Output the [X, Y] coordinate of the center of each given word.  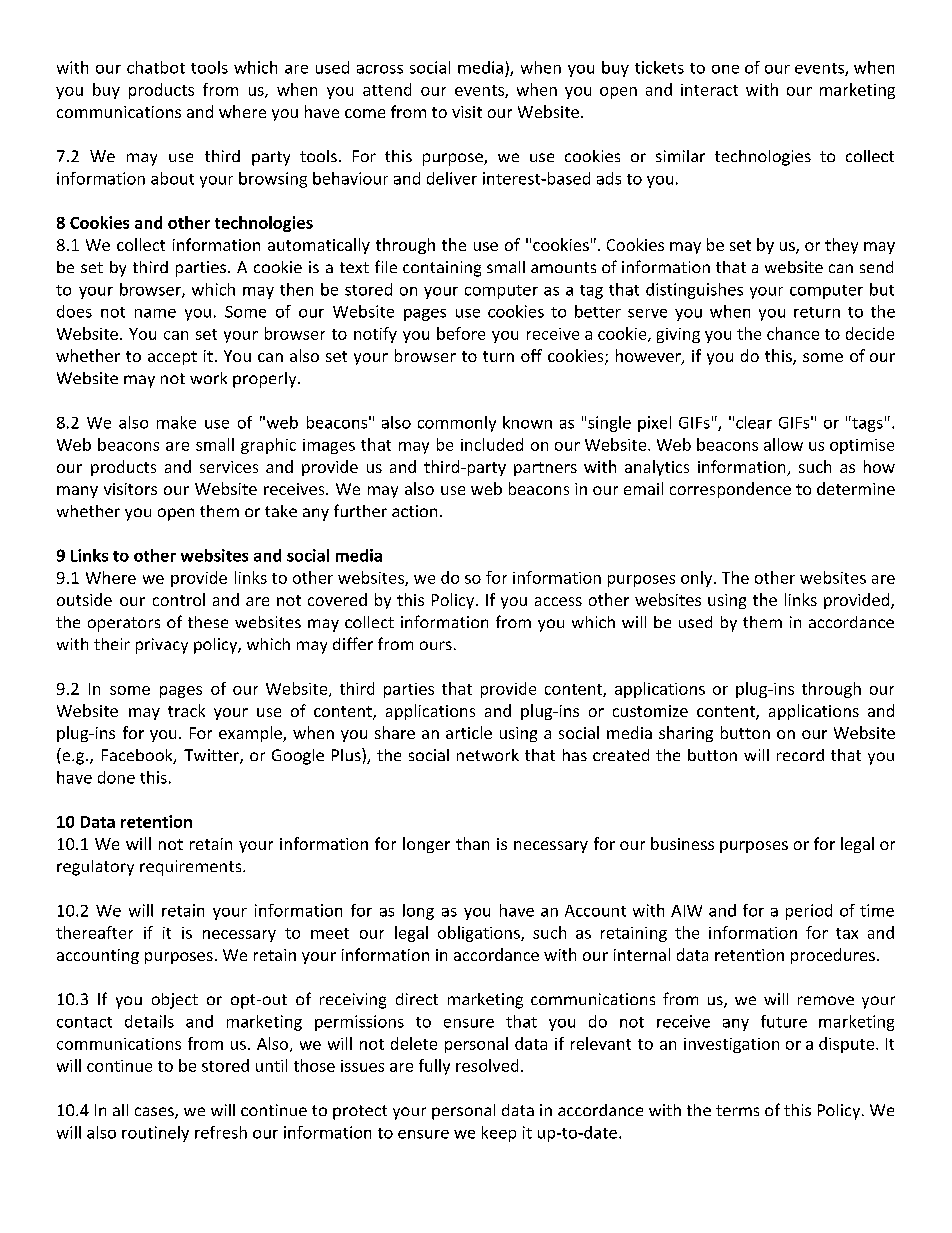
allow [783, 444]
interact [709, 90]
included [492, 444]
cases [155, 1113]
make [176, 422]
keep [499, 1134]
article [469, 732]
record [800, 755]
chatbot [156, 67]
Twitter [212, 756]
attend [387, 89]
